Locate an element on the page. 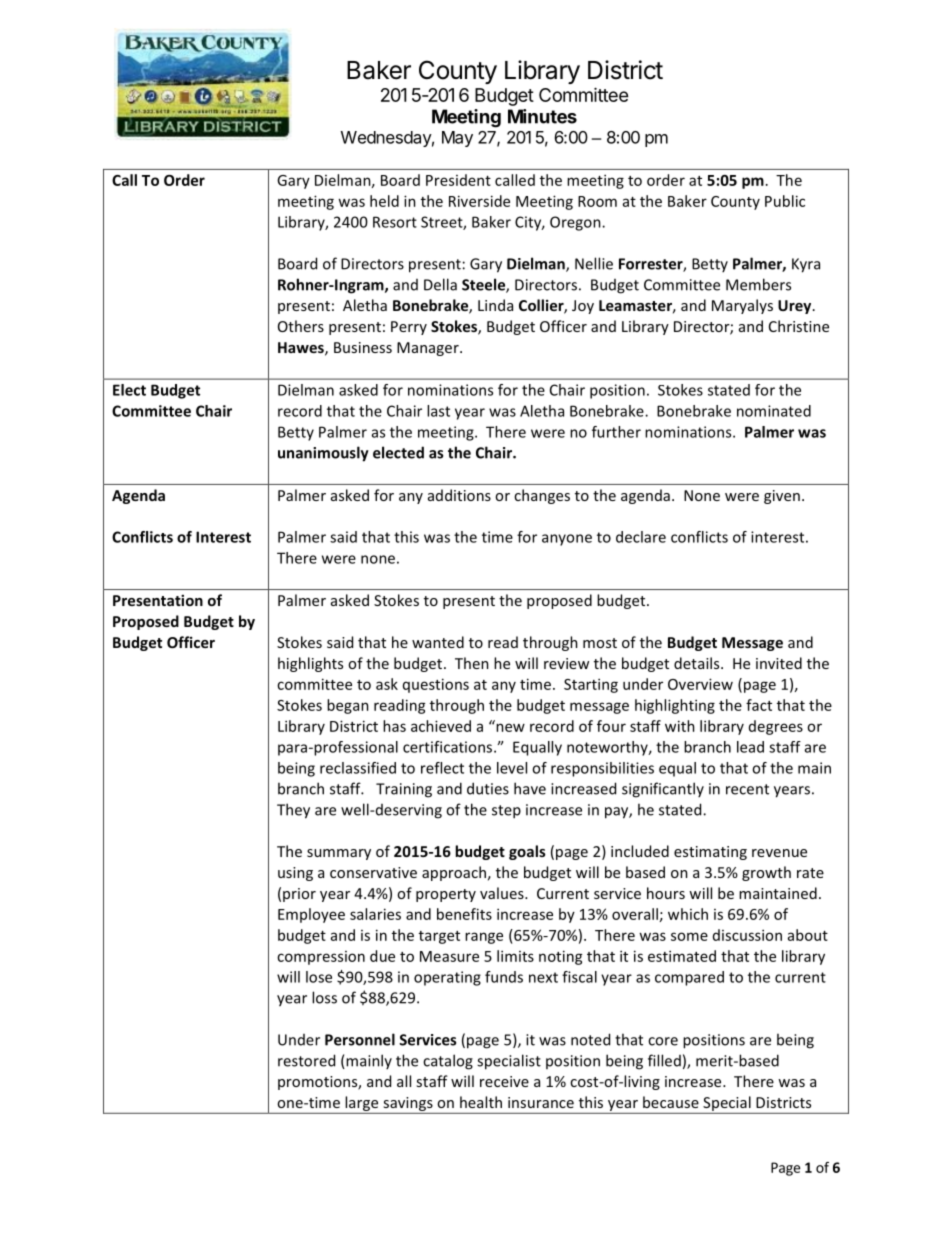 Image resolution: width=952 pixels, height=1233 pixels. lead is located at coordinates (750, 747).
